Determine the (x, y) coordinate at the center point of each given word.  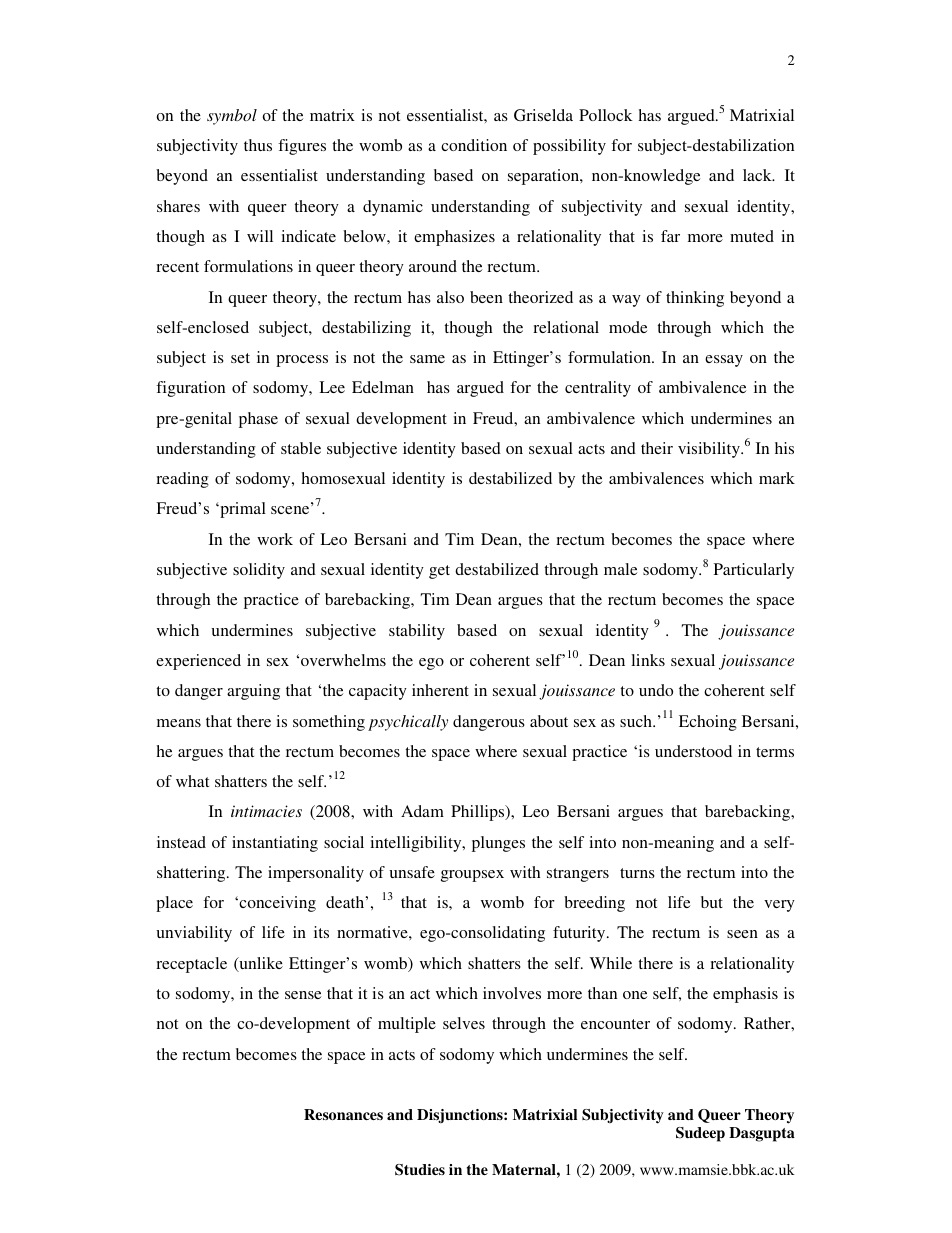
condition (474, 145)
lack (758, 175)
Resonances (343, 1114)
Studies (420, 1170)
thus (258, 145)
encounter (615, 1024)
